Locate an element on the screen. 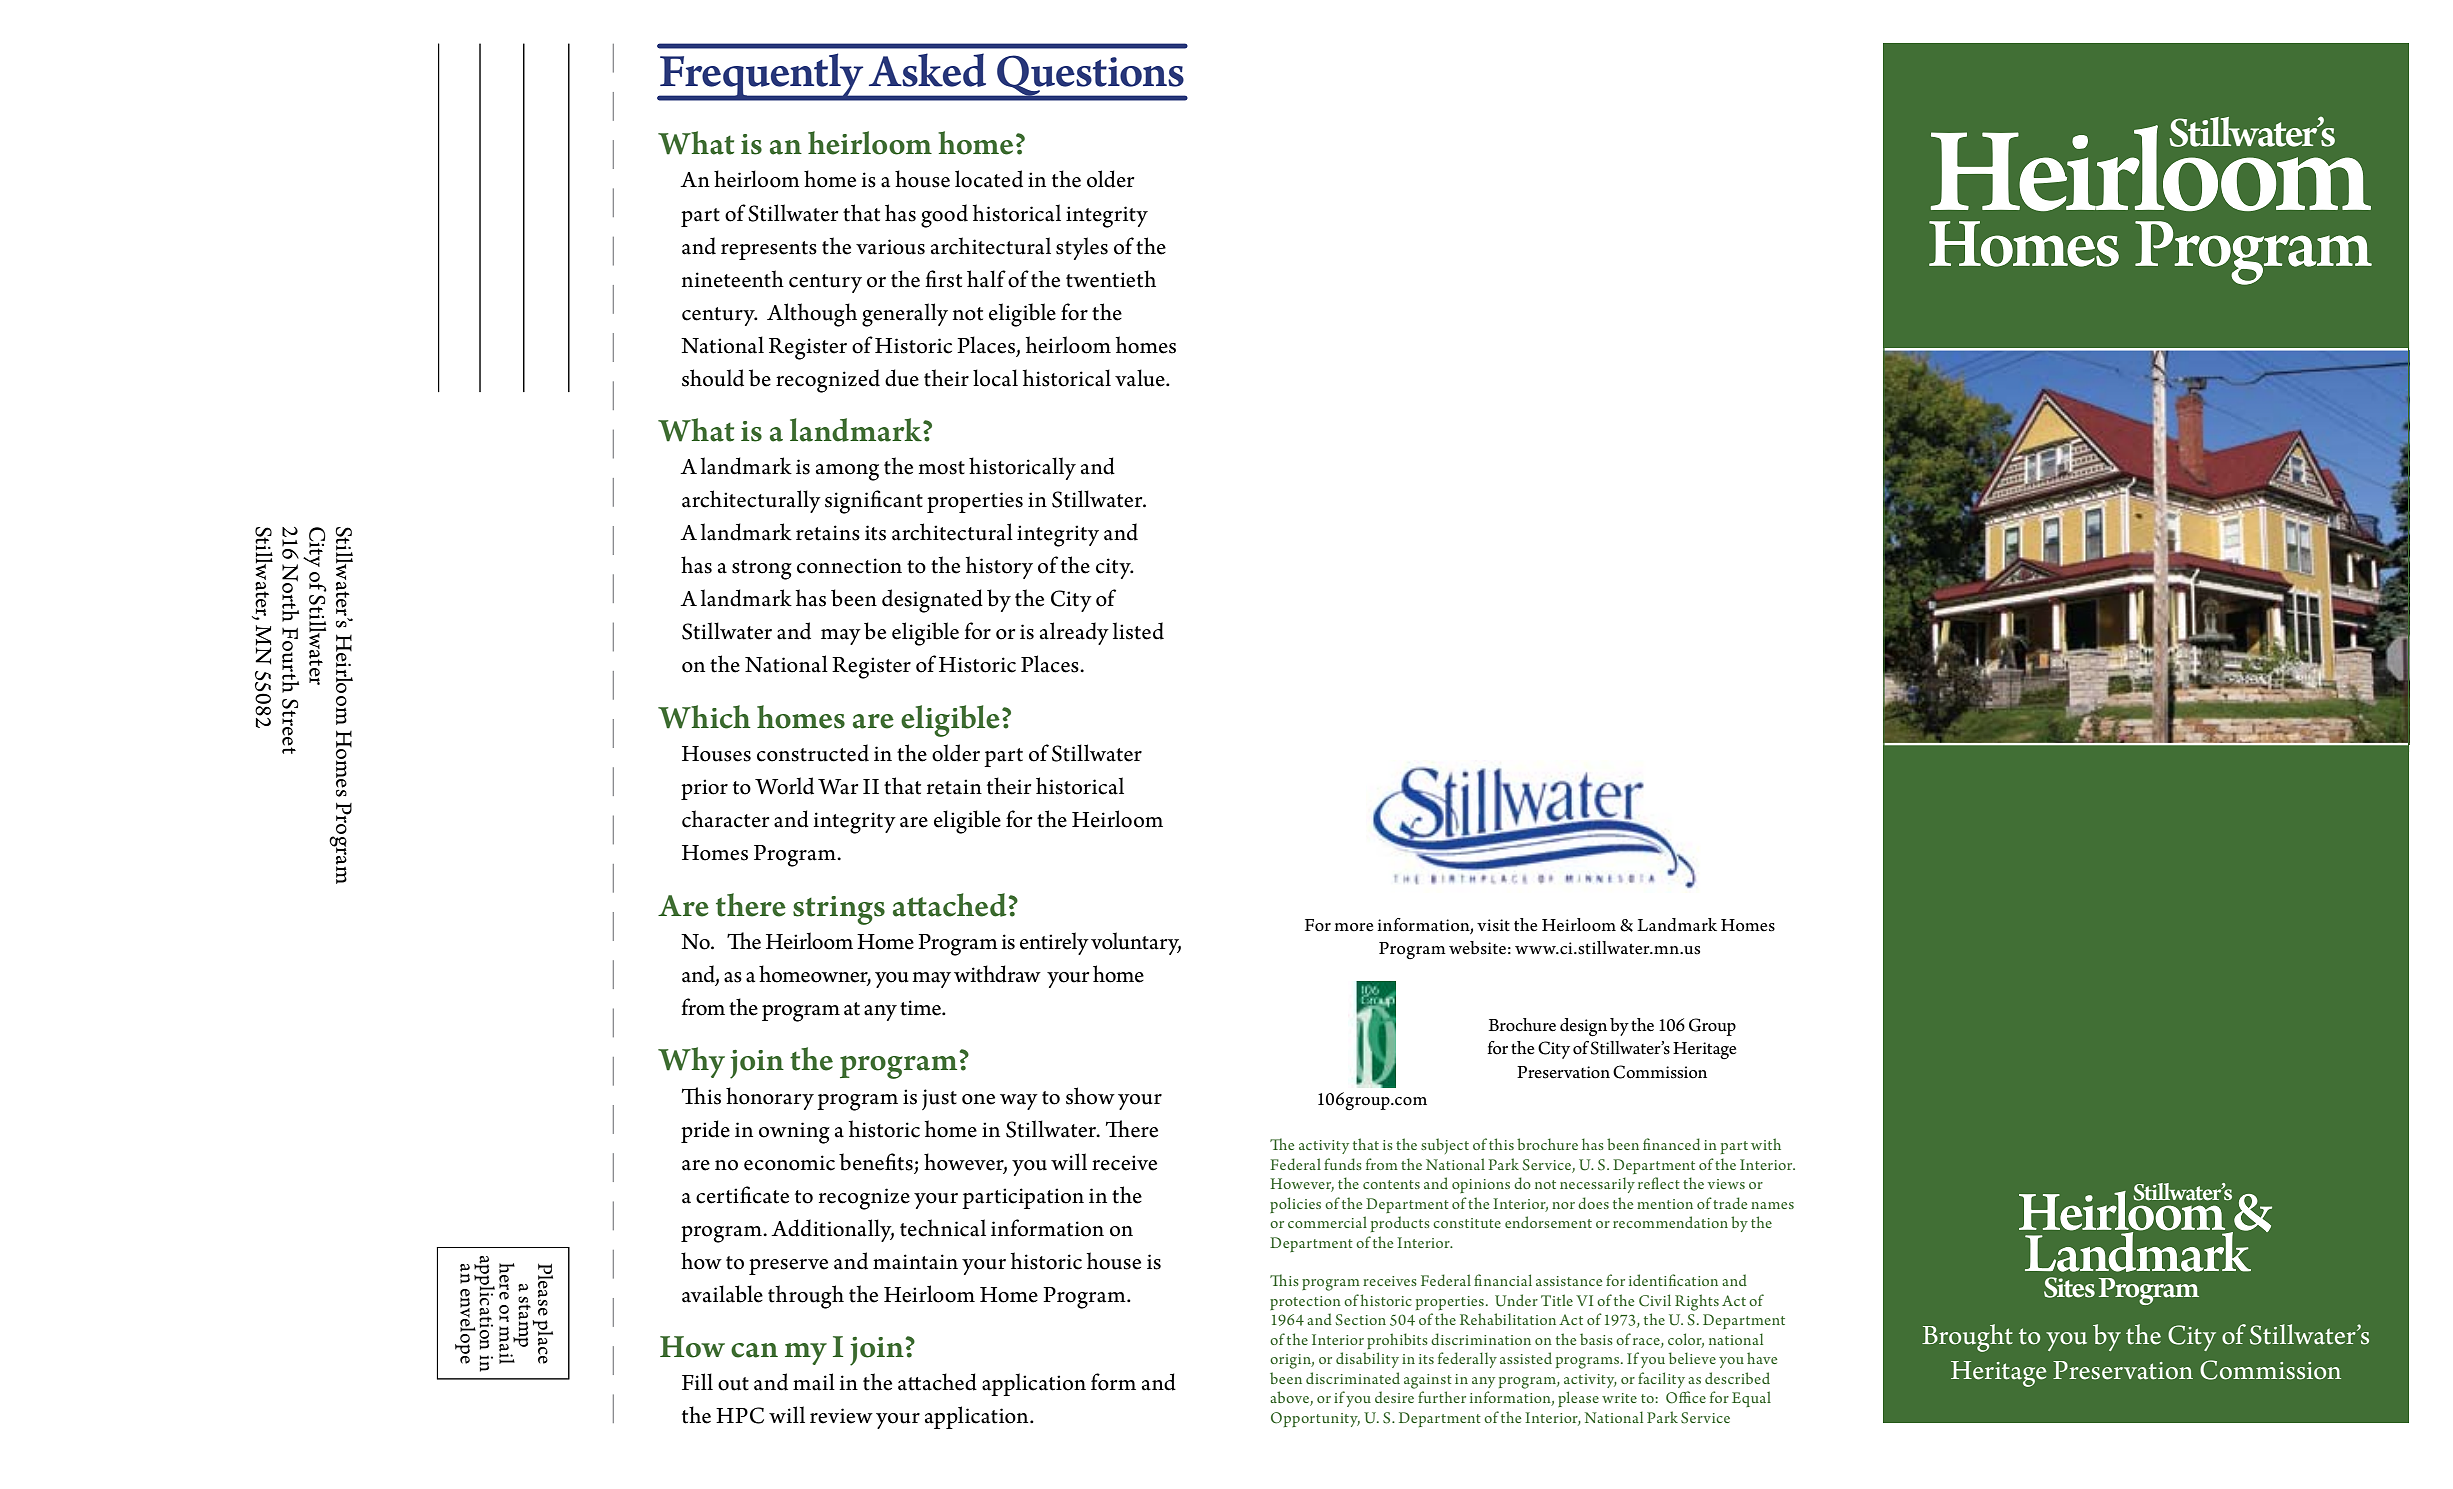  review is located at coordinates (841, 1416).
